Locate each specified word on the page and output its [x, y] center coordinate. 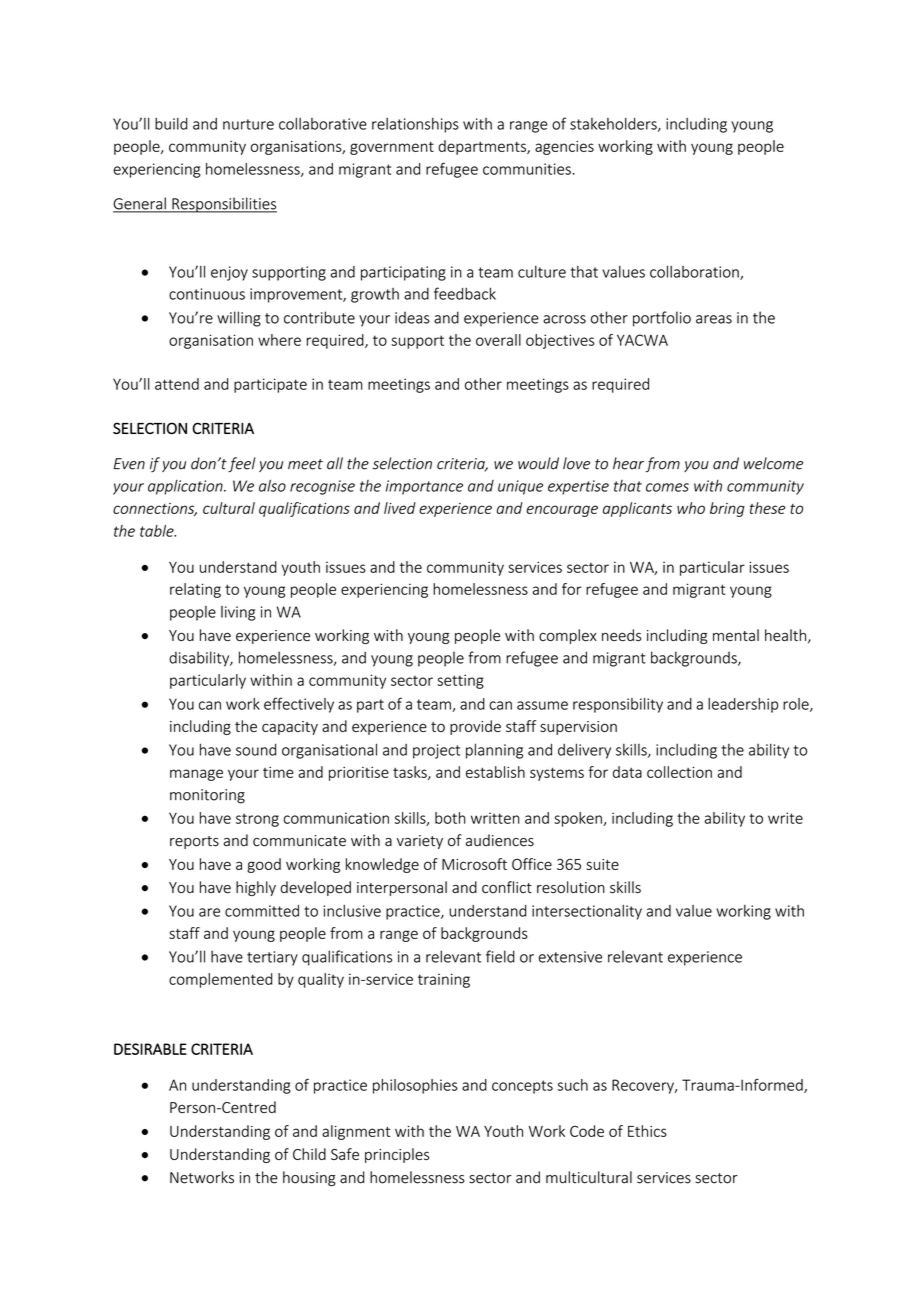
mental [736, 635]
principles [397, 1155]
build [171, 124]
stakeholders [614, 125]
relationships [415, 125]
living [238, 613]
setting [460, 681]
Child [309, 1154]
